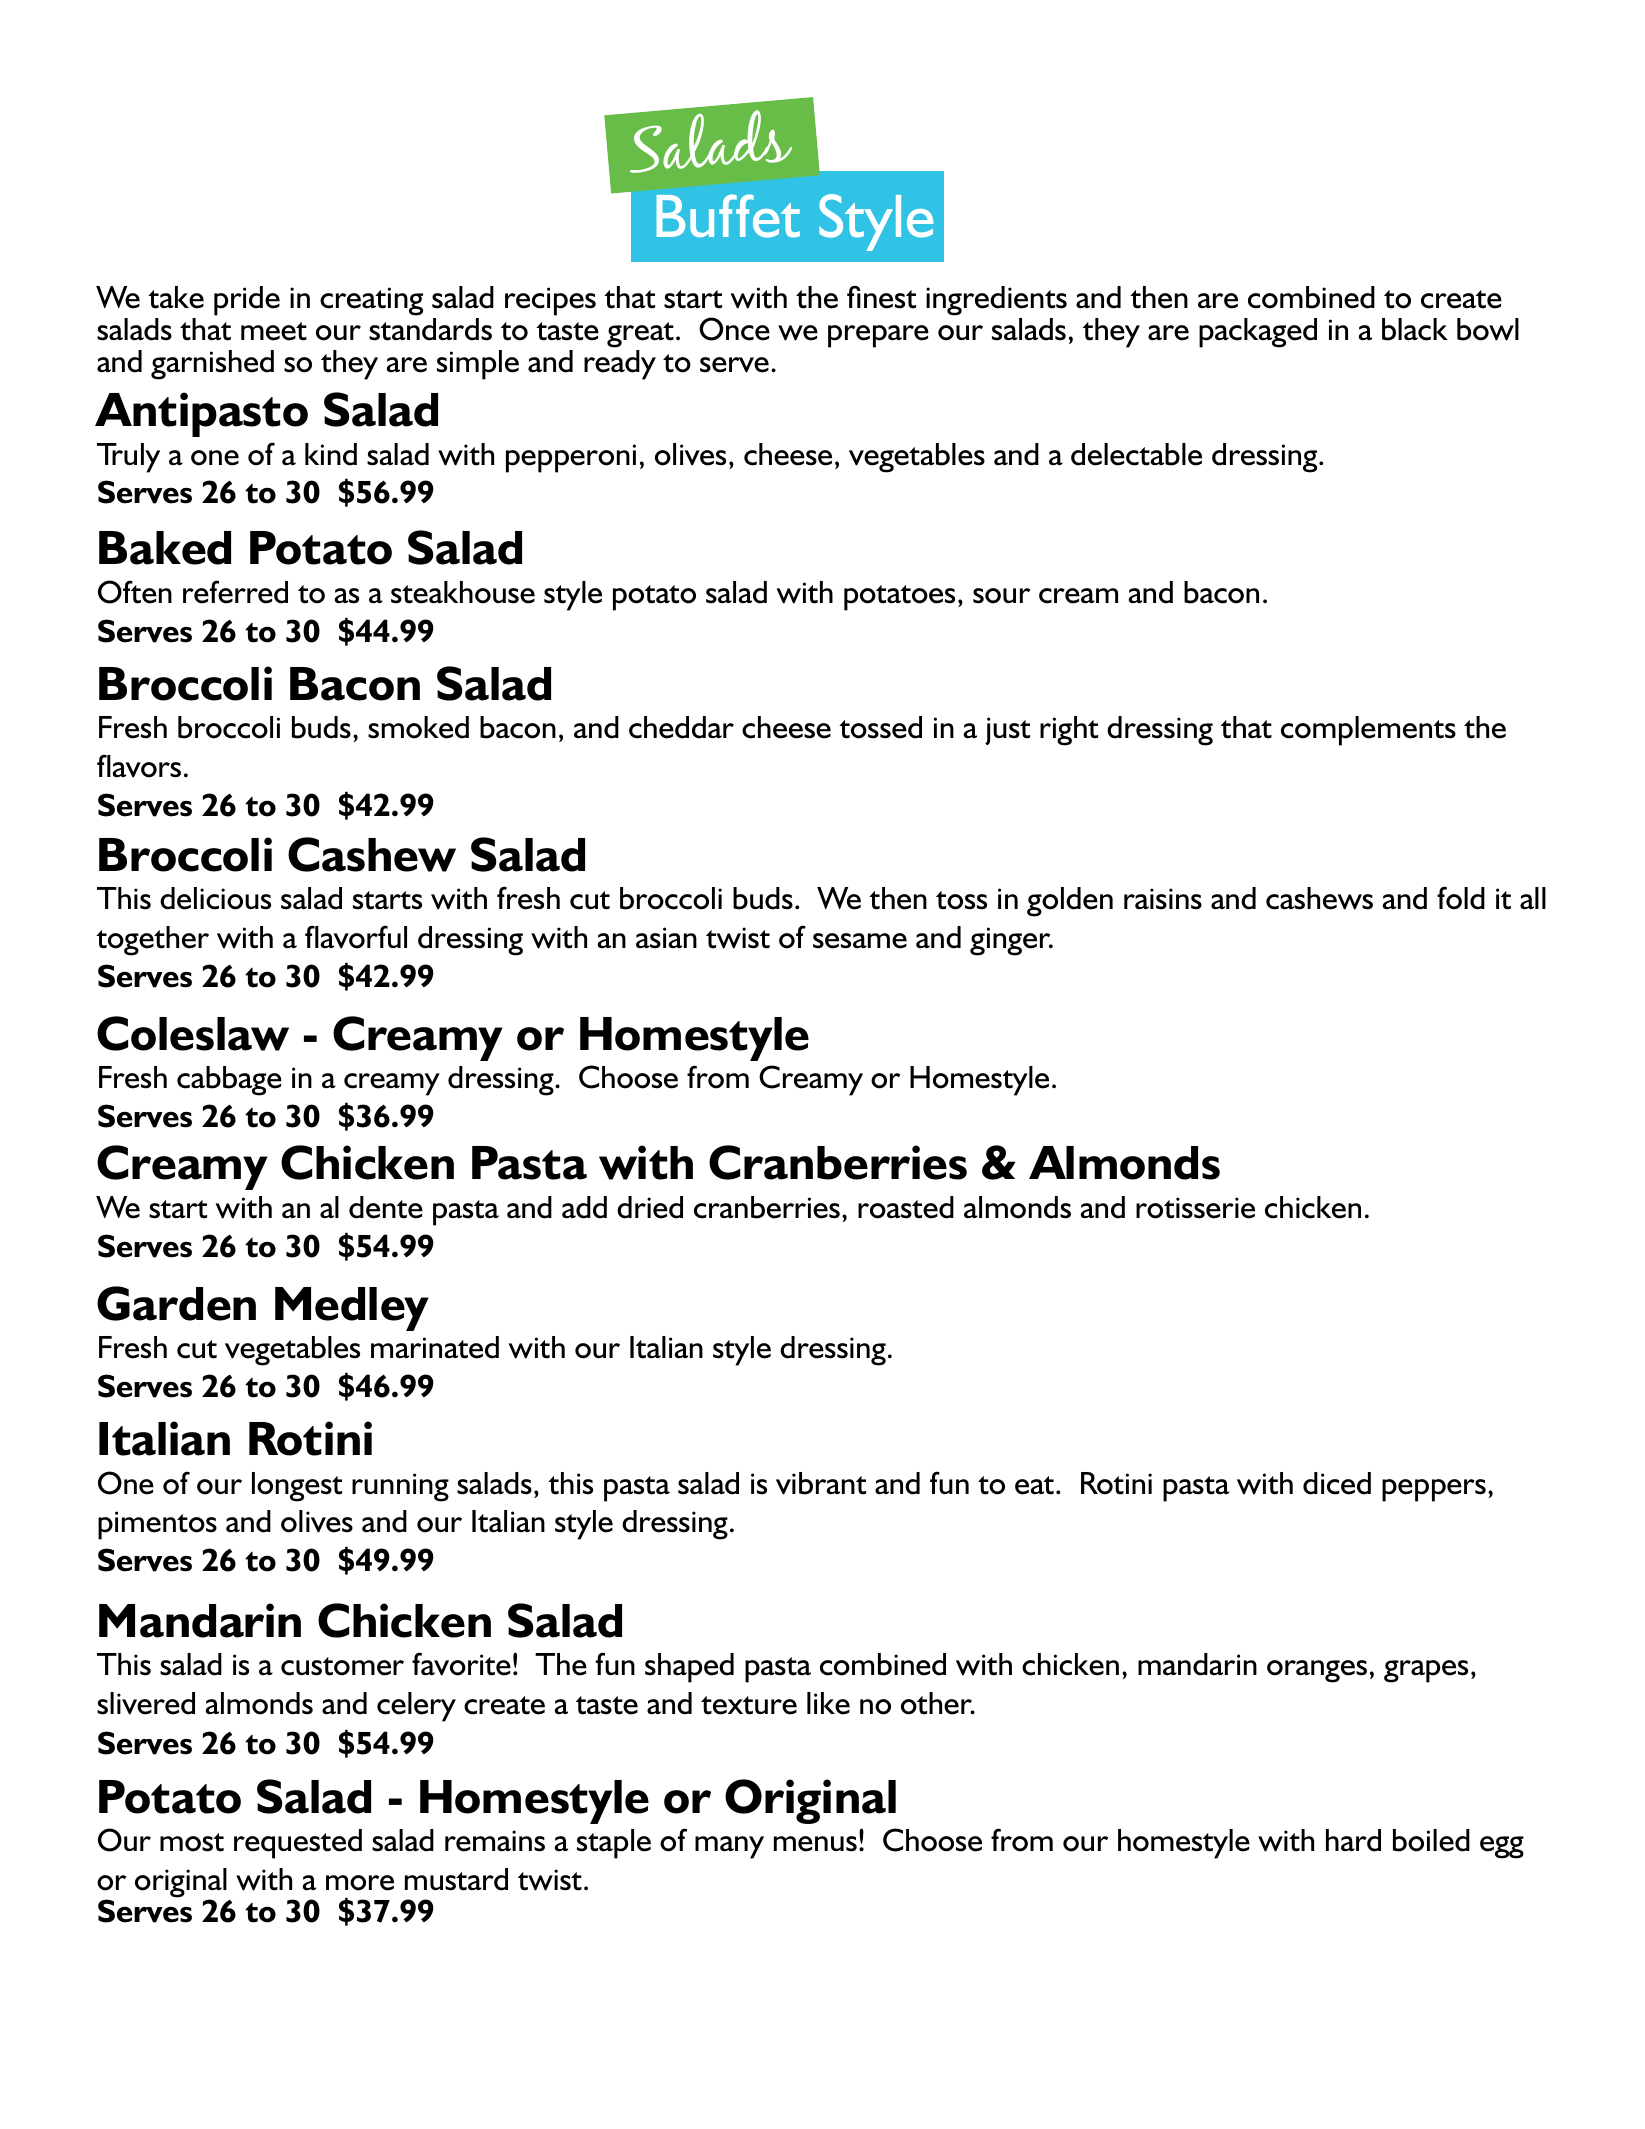 The image size is (1645, 2129). Describe the element at coordinates (235, 592) in the screenshot. I see `referred` at that location.
